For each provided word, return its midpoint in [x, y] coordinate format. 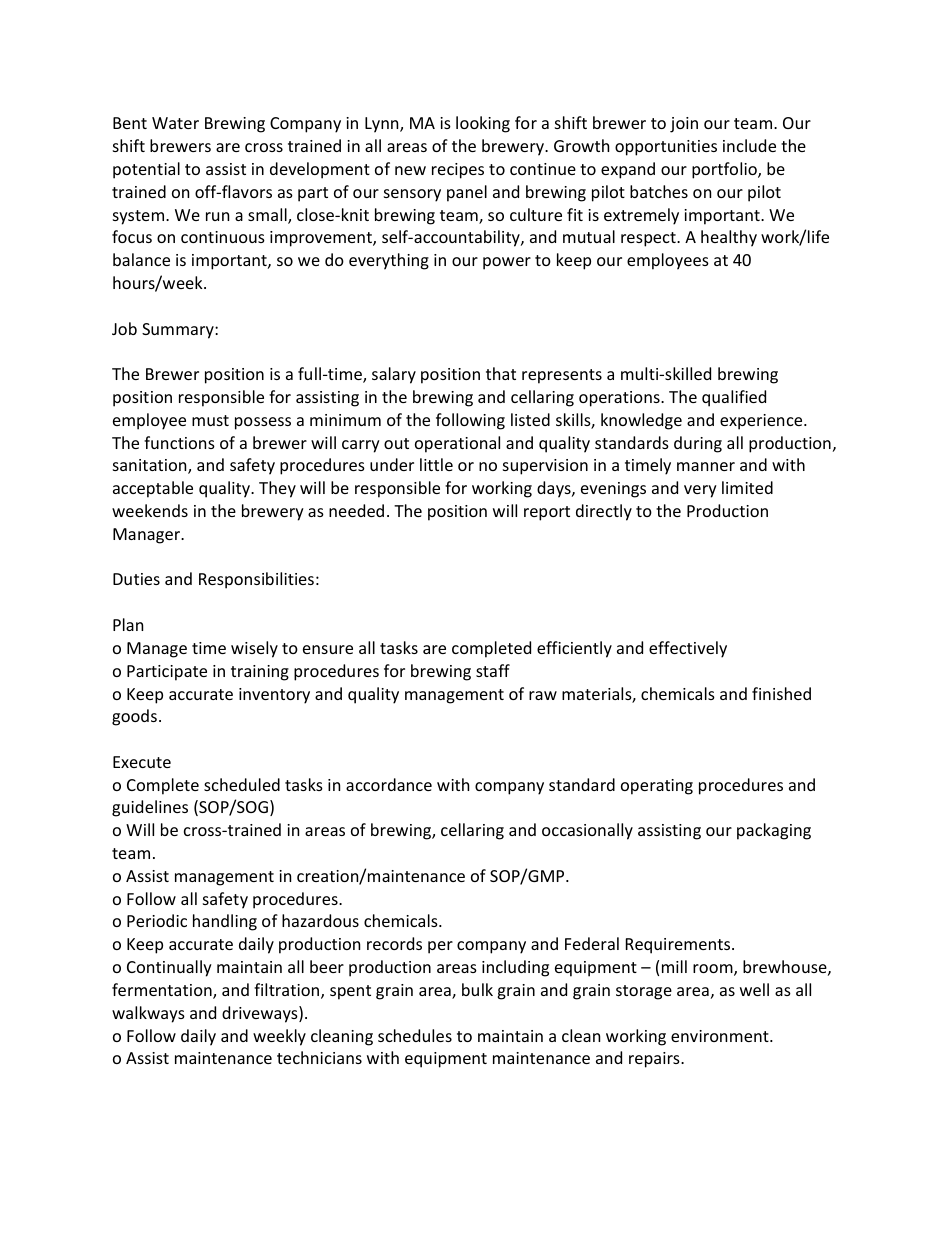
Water [175, 123]
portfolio [725, 170]
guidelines [150, 808]
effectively [688, 649]
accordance [389, 784]
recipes [458, 171]
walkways [148, 1014]
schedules [415, 1035]
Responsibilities [256, 580]
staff [493, 670]
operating [657, 787]
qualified [734, 398]
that [501, 373]
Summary [179, 331]
